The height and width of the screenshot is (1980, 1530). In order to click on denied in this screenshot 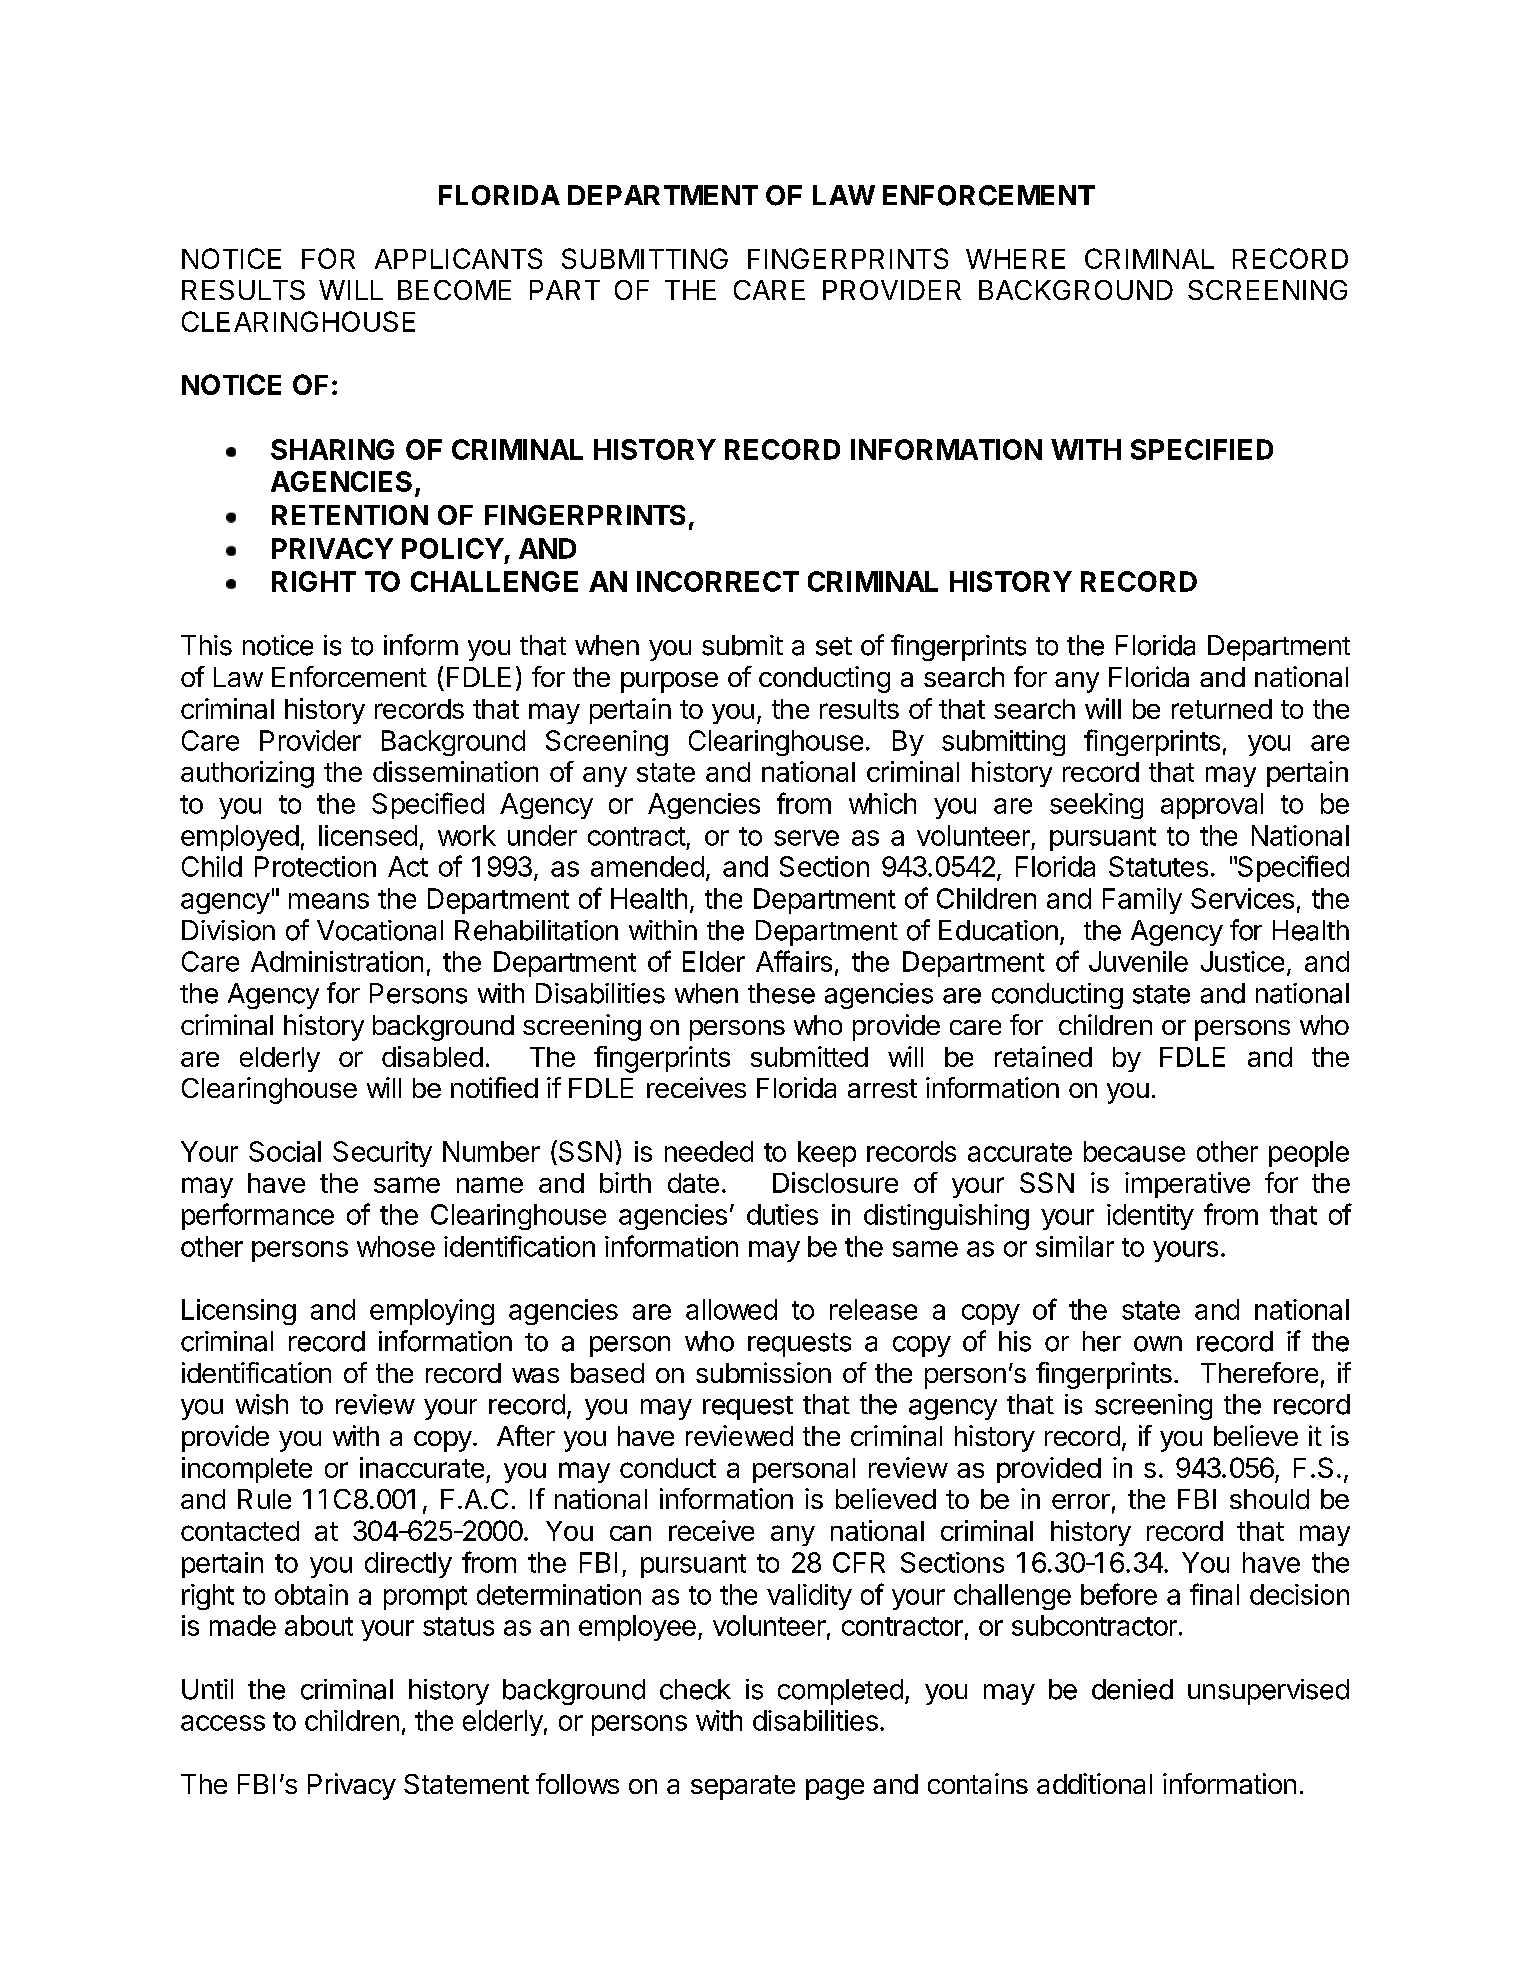, I will do `click(1132, 1689)`.
